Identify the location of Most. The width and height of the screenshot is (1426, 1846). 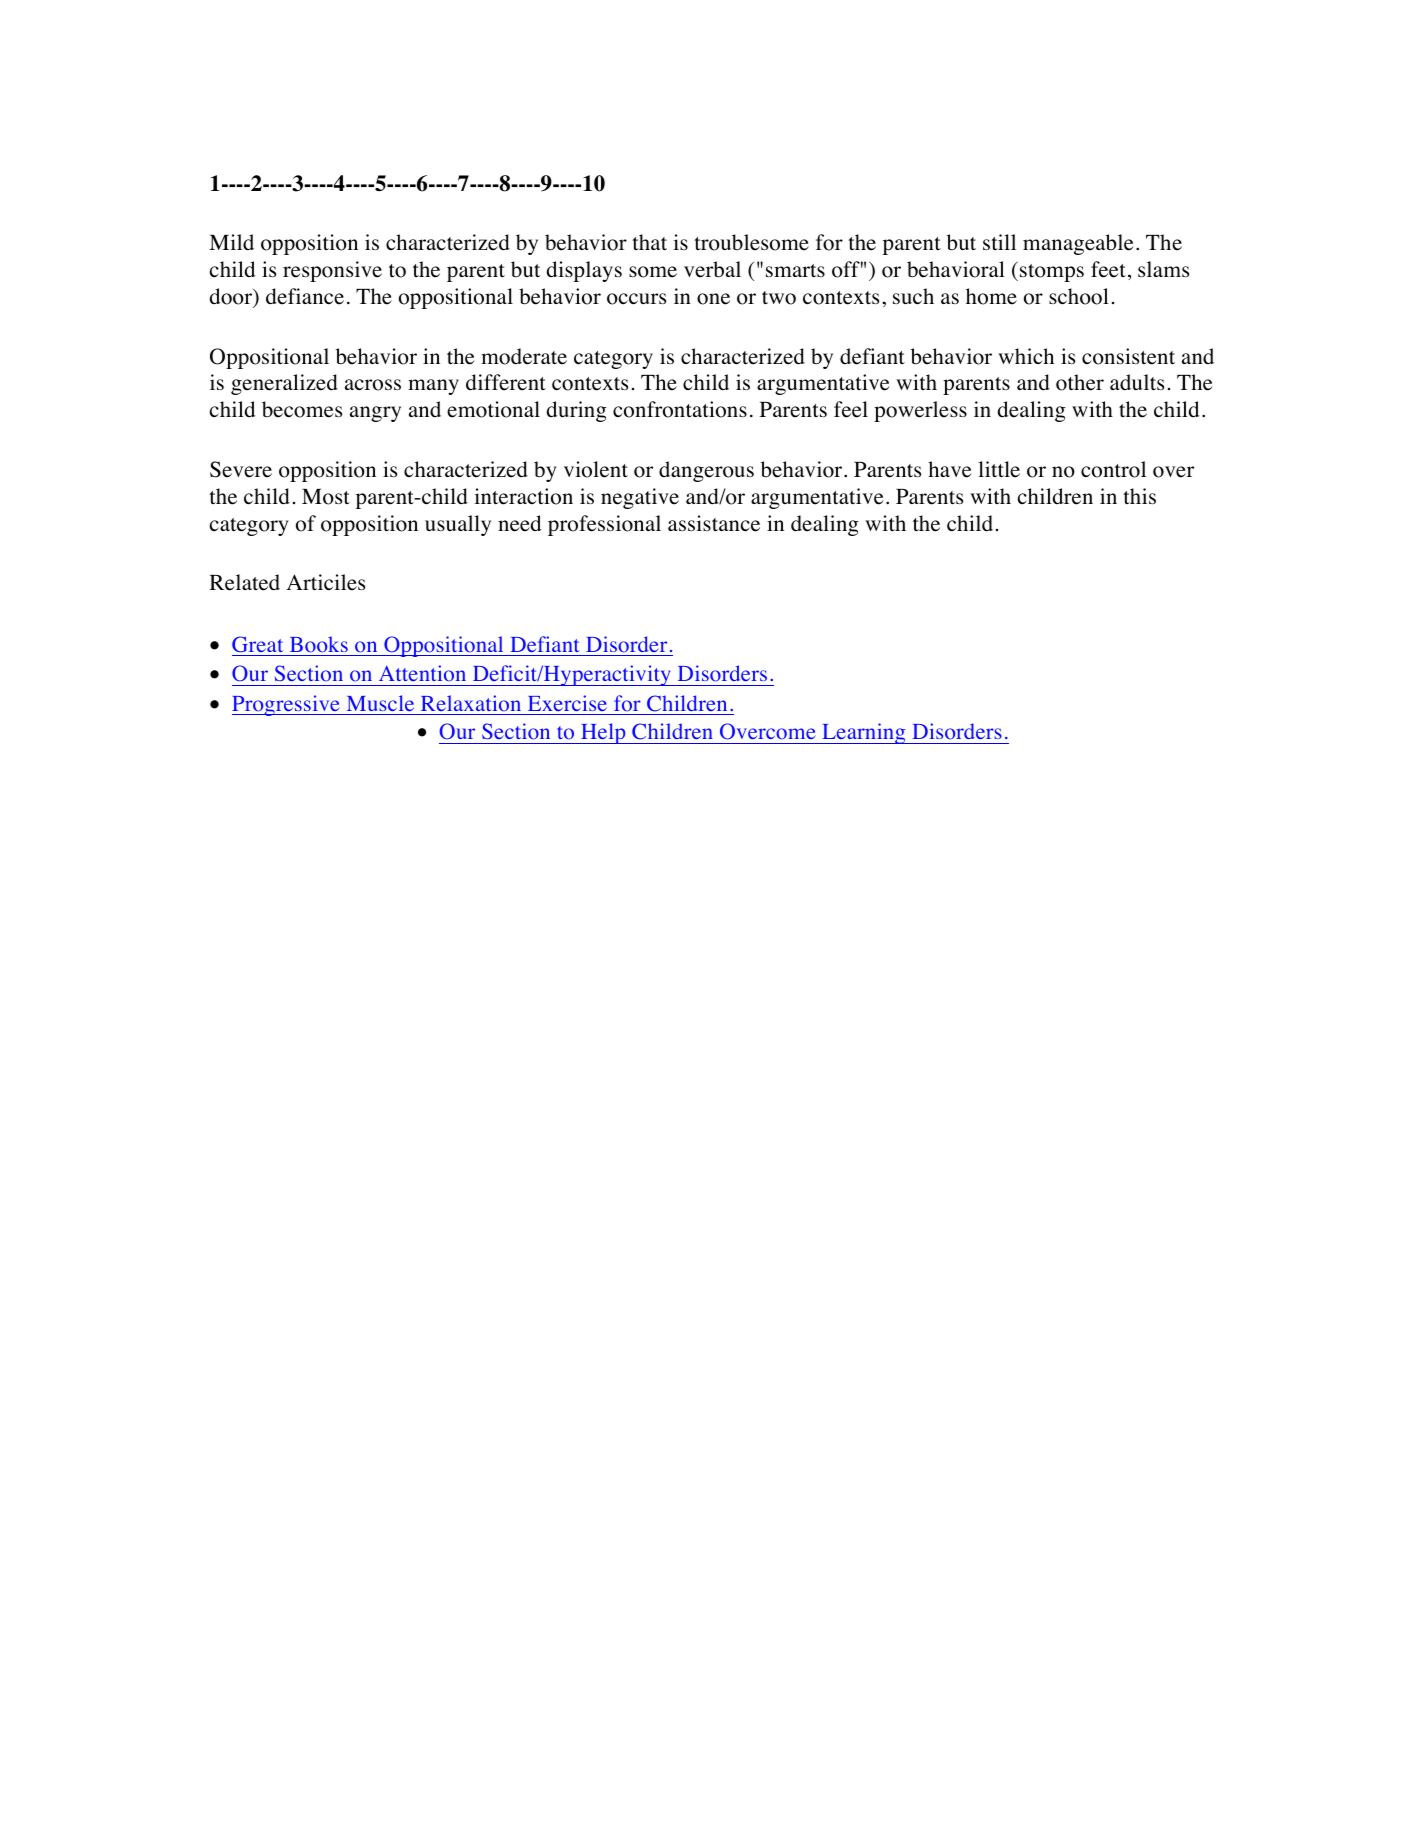
(326, 497).
